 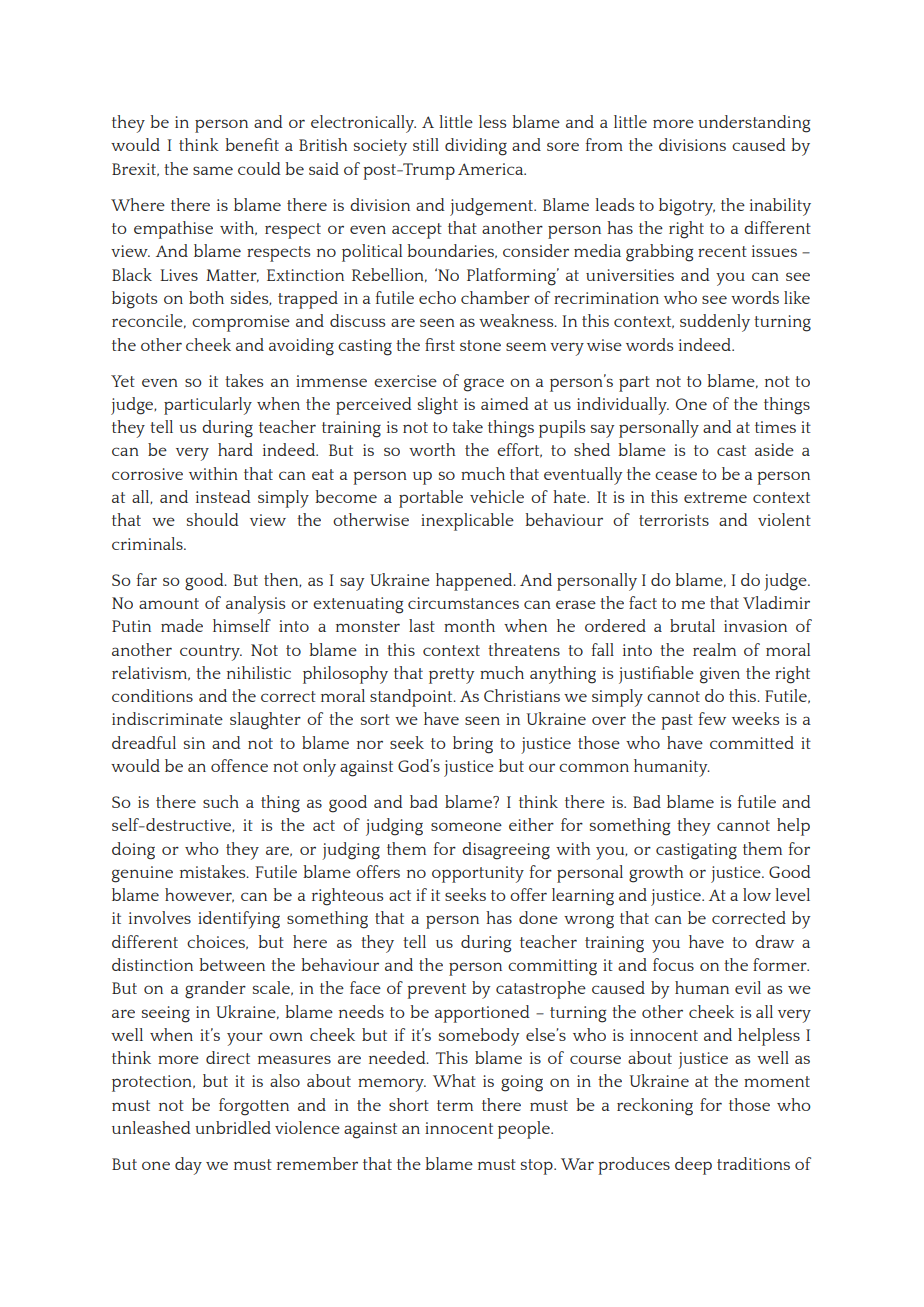 What do you see at coordinates (476, 147) in the image?
I see `dividing` at bounding box center [476, 147].
